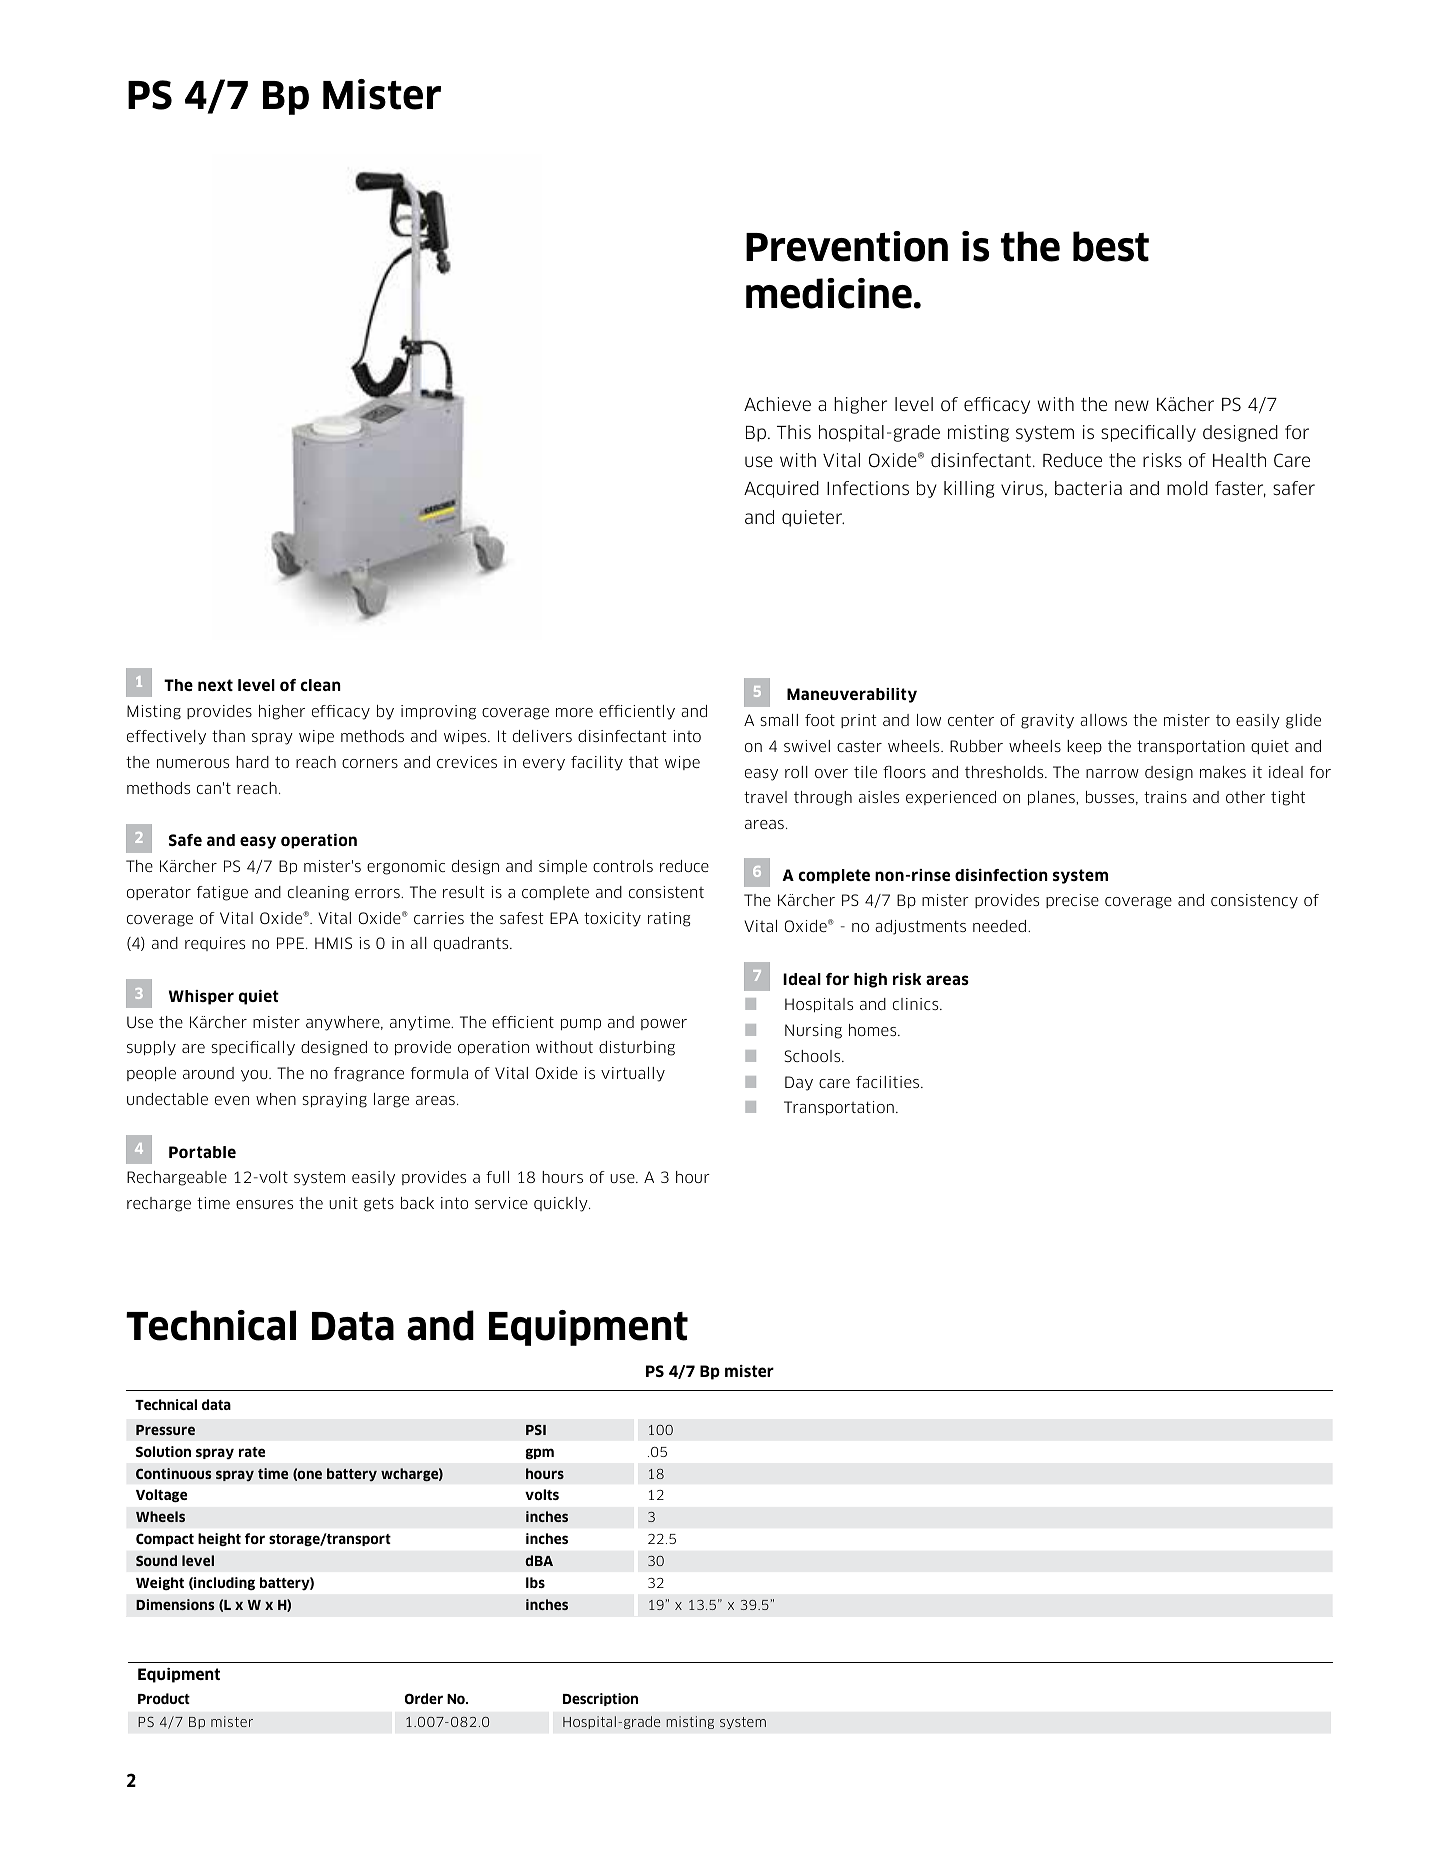 The image size is (1432, 1853). I want to click on Dimensions, so click(175, 1604).
